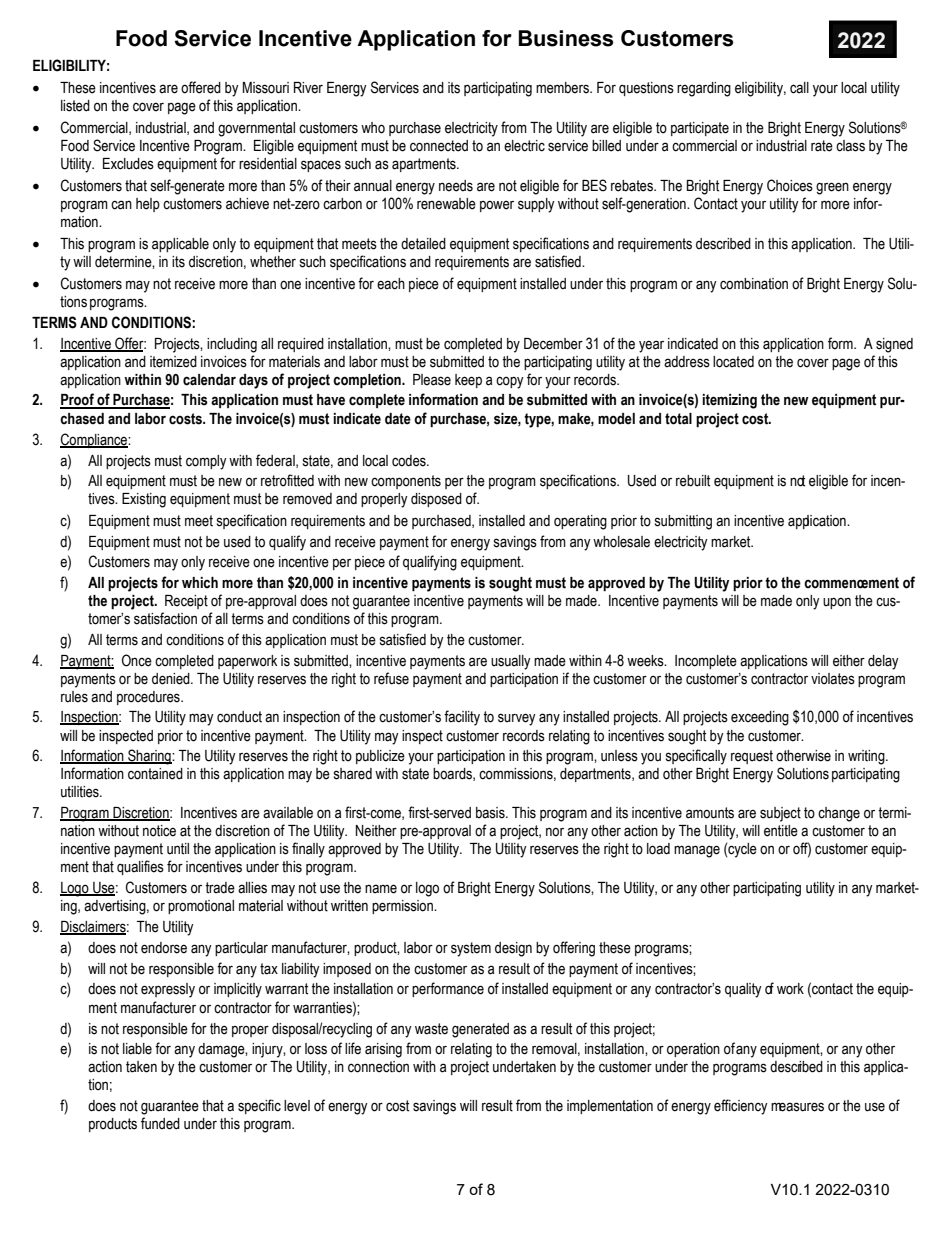  I want to click on class, so click(850, 146).
